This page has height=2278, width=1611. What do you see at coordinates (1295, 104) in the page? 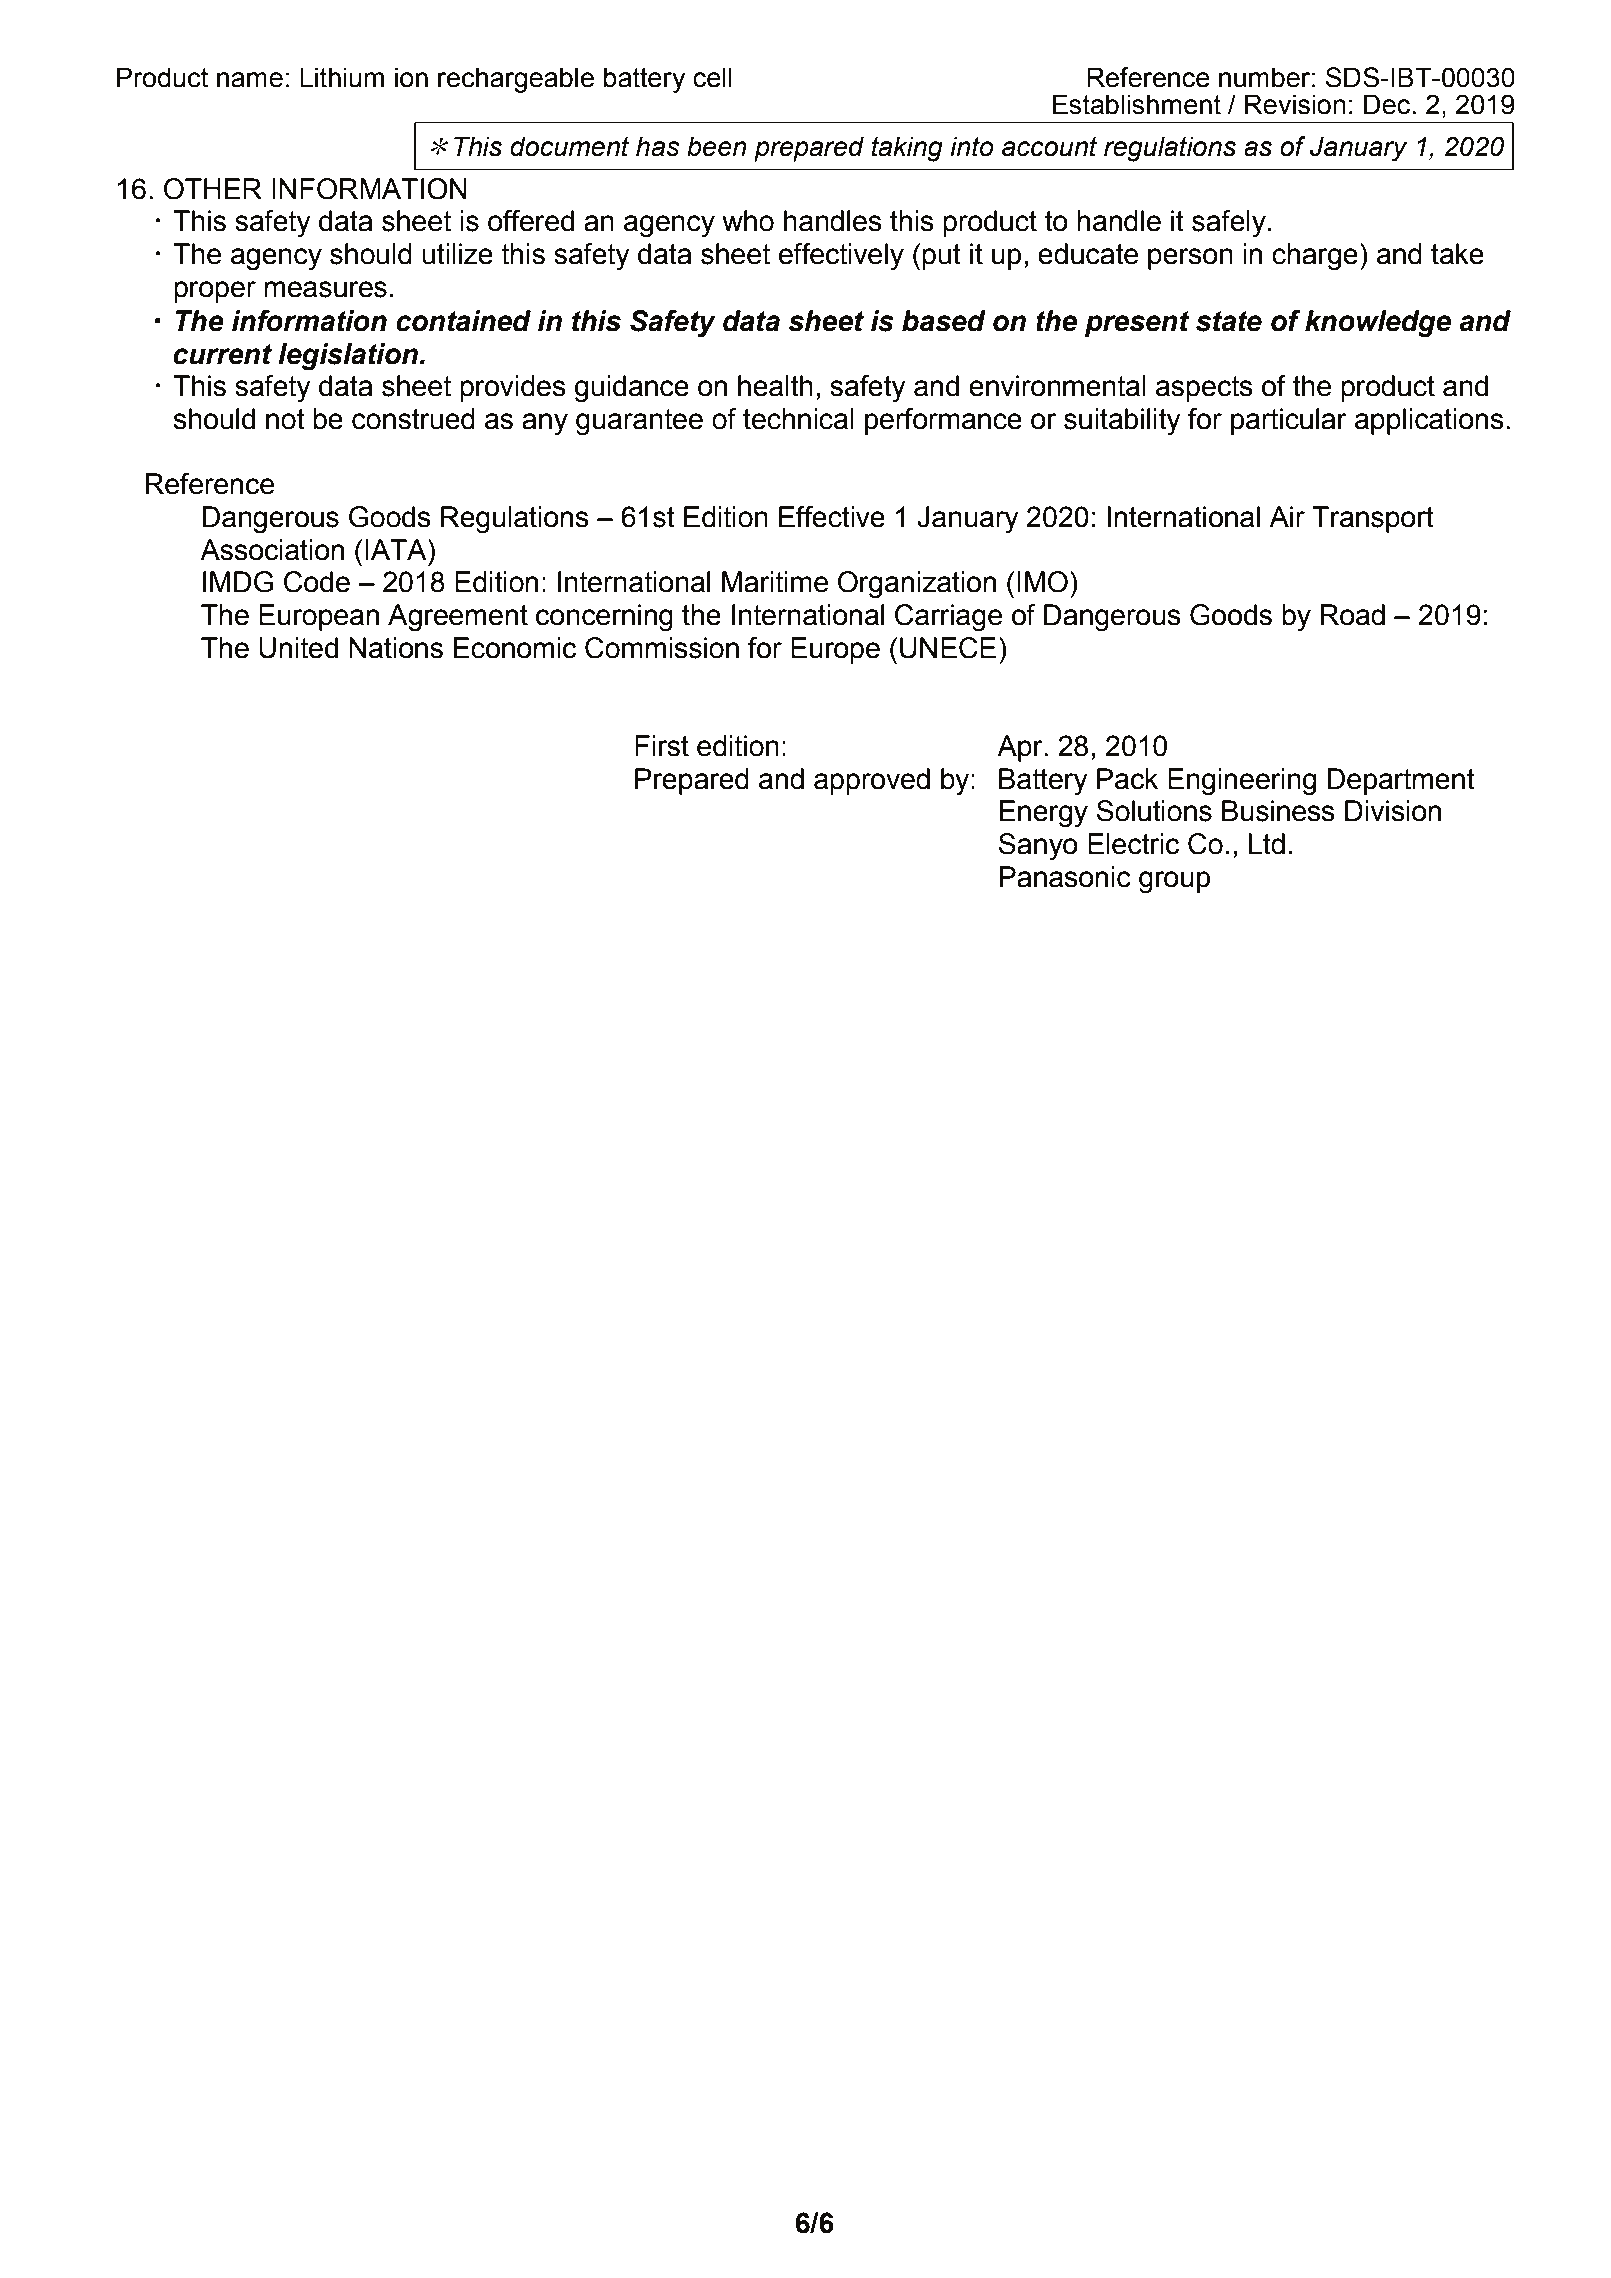
I see `Revision` at bounding box center [1295, 104].
